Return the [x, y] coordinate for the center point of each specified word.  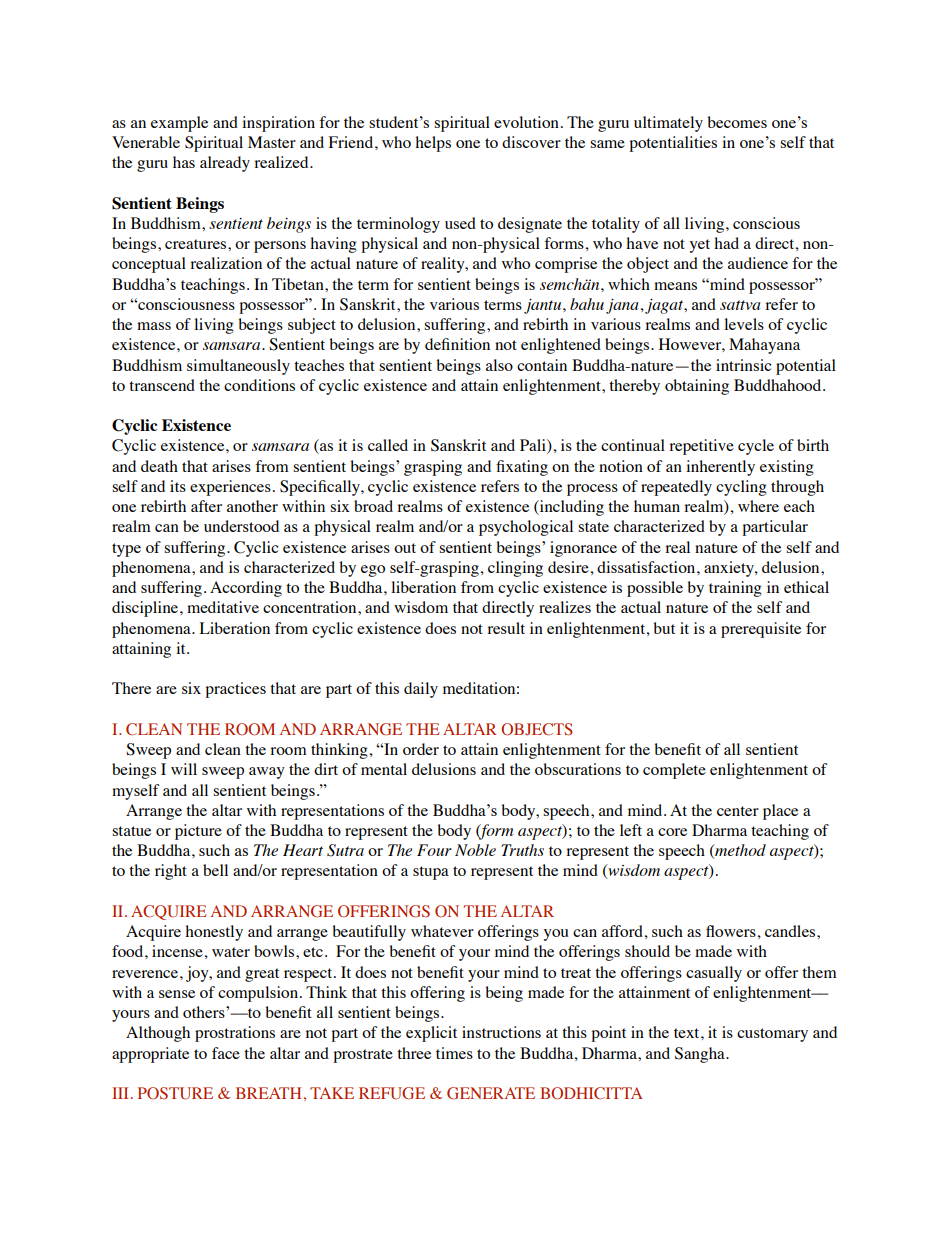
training [735, 589]
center [738, 811]
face [226, 1053]
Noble [475, 850]
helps [433, 144]
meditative [223, 607]
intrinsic [743, 365]
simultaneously [238, 367]
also [499, 365]
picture [198, 832]
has [184, 162]
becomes [737, 122]
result [506, 628]
